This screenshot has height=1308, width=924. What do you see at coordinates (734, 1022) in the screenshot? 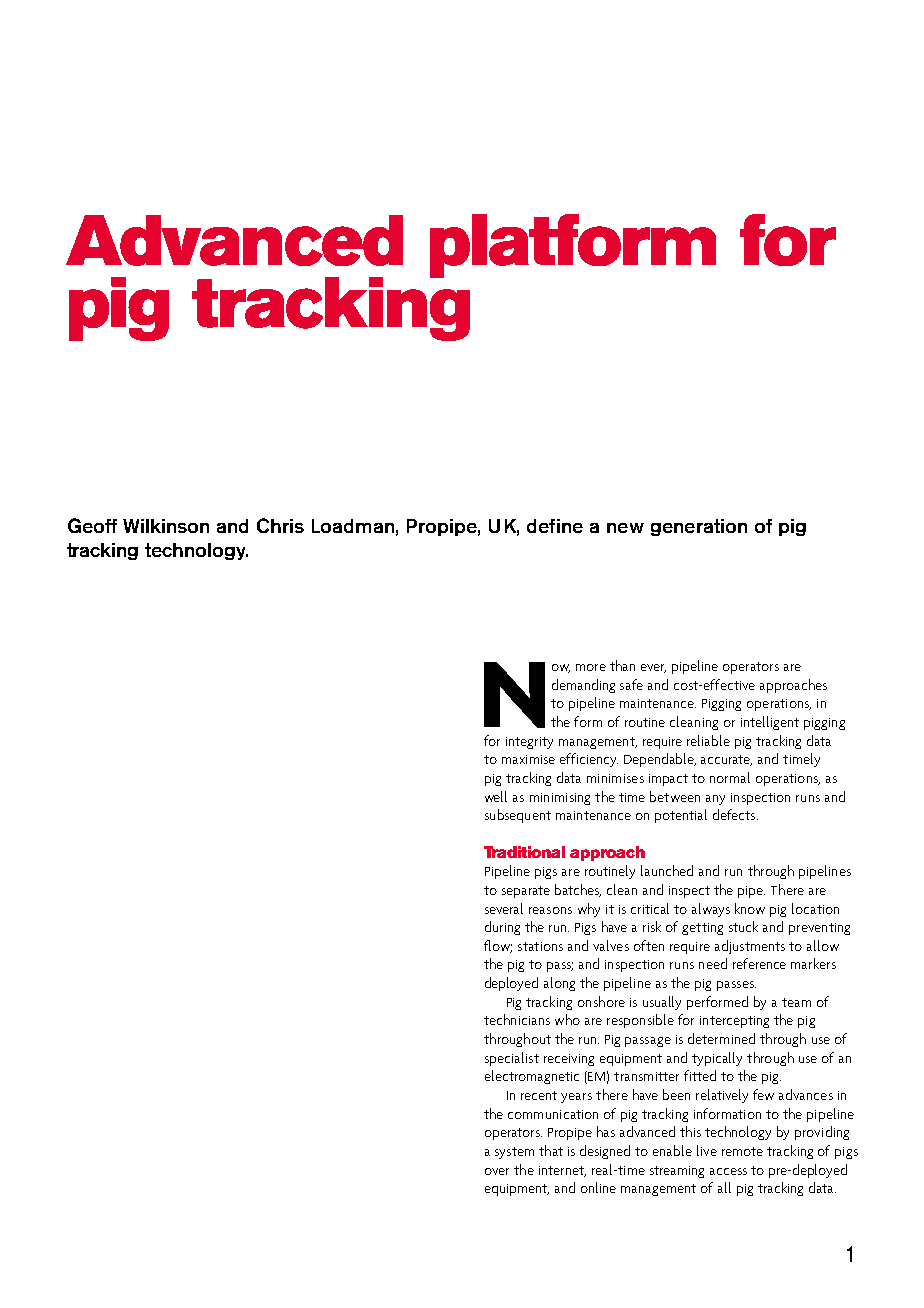
I see `intercepting` at bounding box center [734, 1022].
